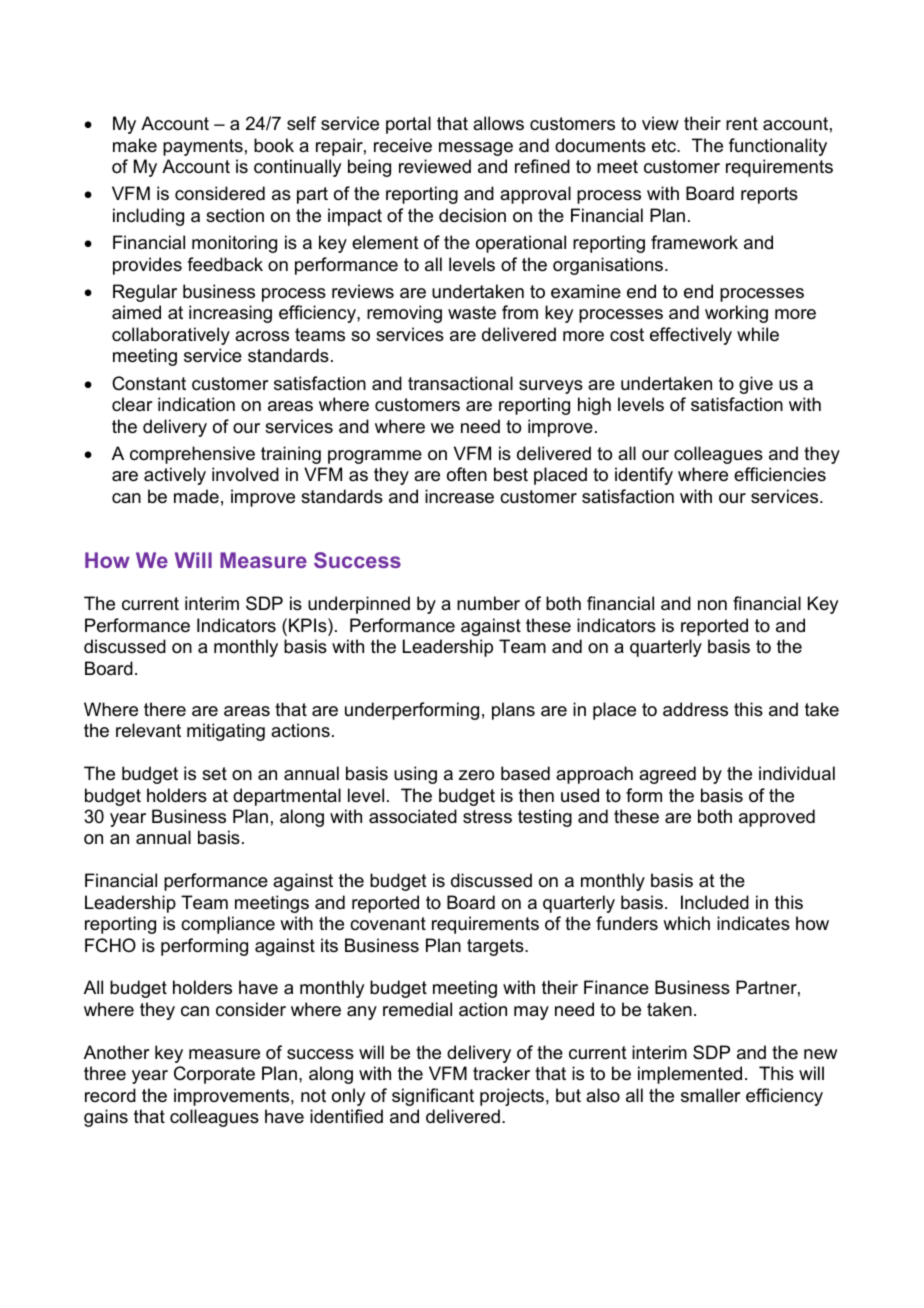  Describe the element at coordinates (778, 147) in the screenshot. I see `functionality` at that location.
